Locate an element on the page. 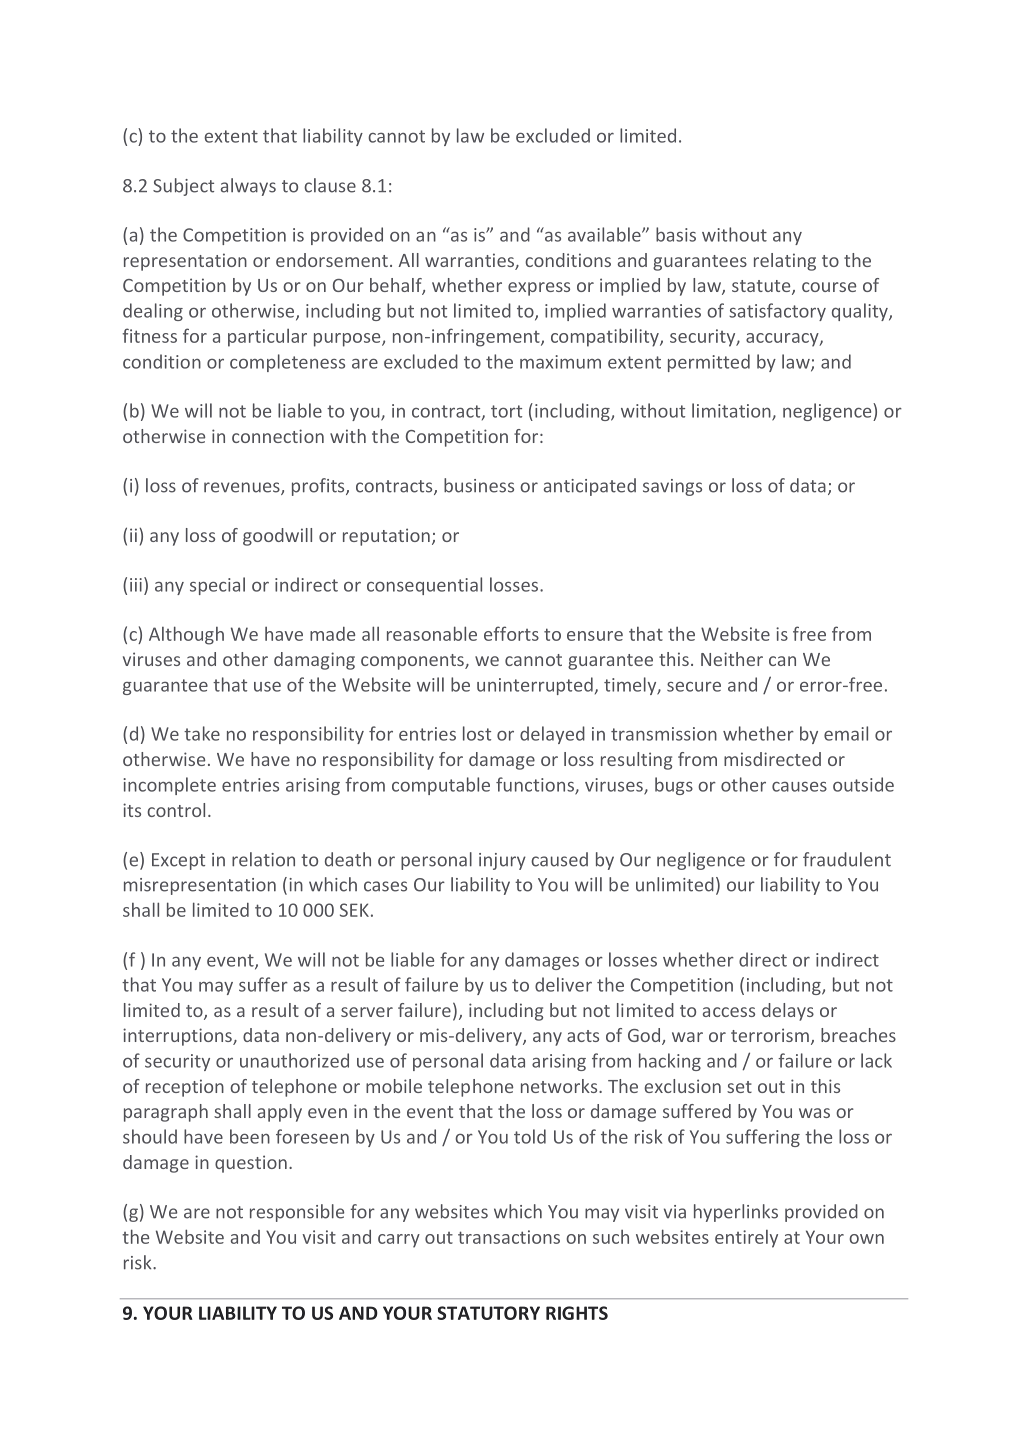 The width and height of the image is (1028, 1454). lost is located at coordinates (477, 733).
